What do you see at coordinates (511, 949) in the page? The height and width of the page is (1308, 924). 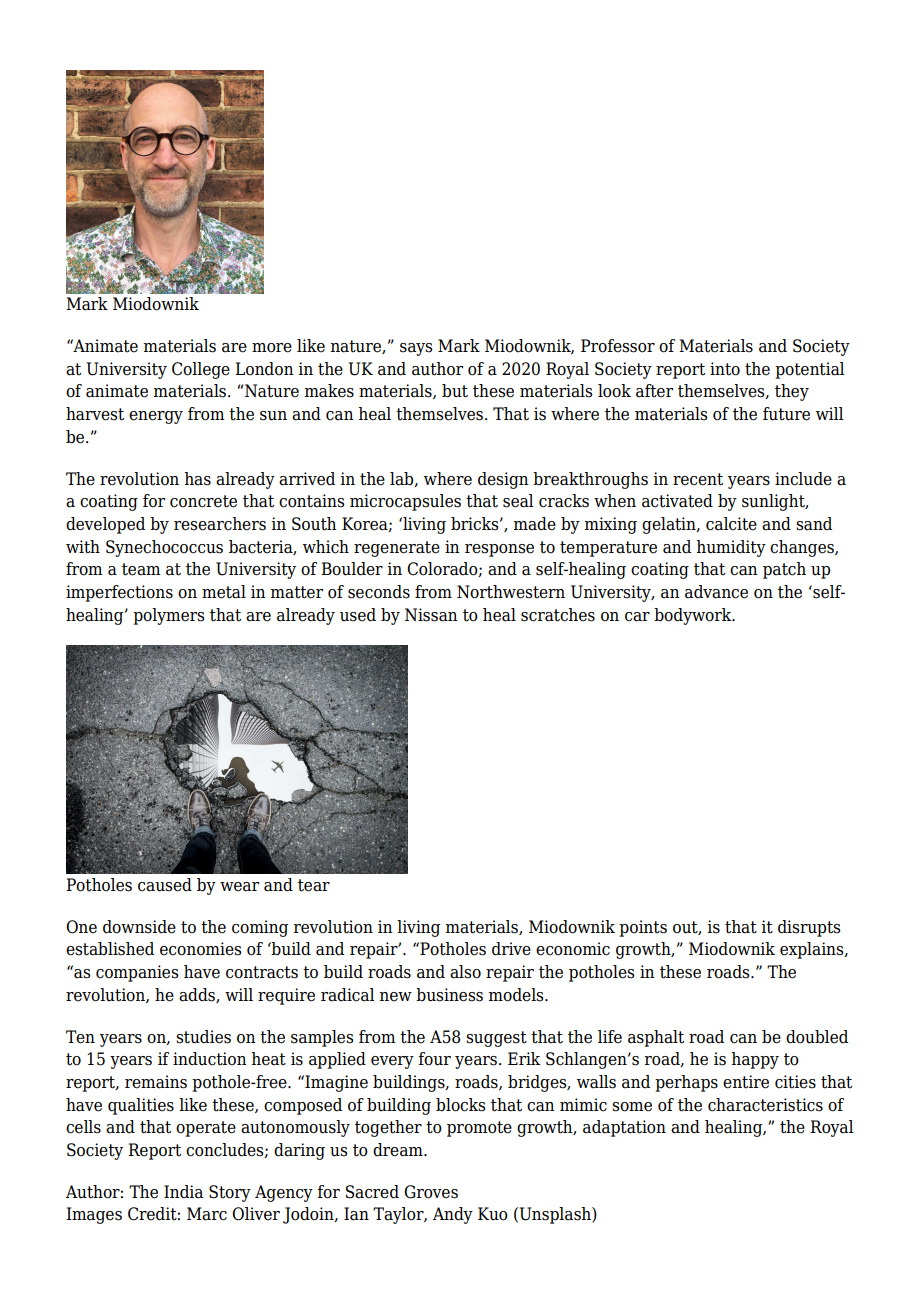 I see `drive` at bounding box center [511, 949].
